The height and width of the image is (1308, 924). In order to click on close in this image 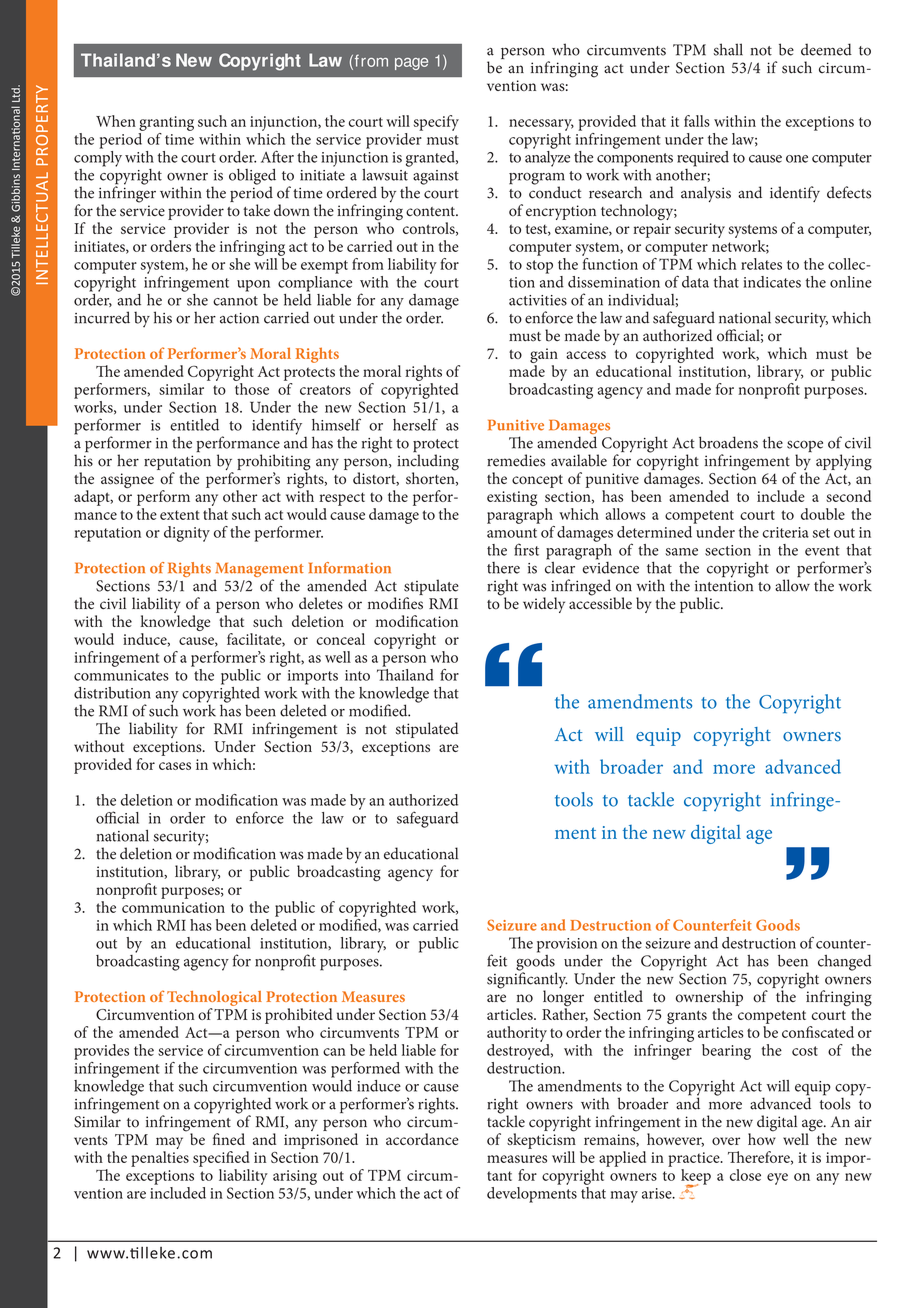, I will do `click(745, 1175)`.
